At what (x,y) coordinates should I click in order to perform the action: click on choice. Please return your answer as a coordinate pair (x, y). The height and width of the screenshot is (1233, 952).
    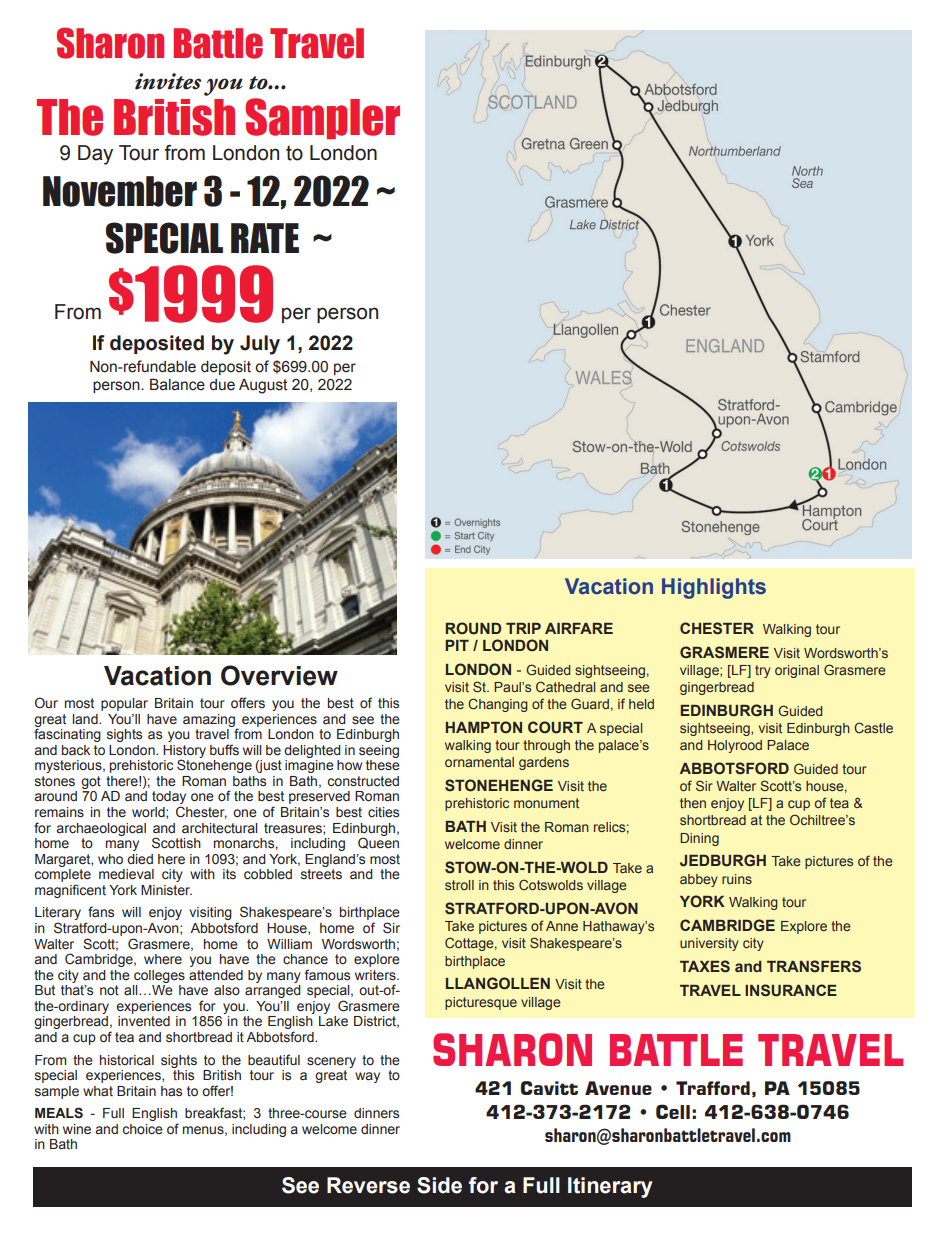
    Looking at the image, I should click on (143, 1129).
